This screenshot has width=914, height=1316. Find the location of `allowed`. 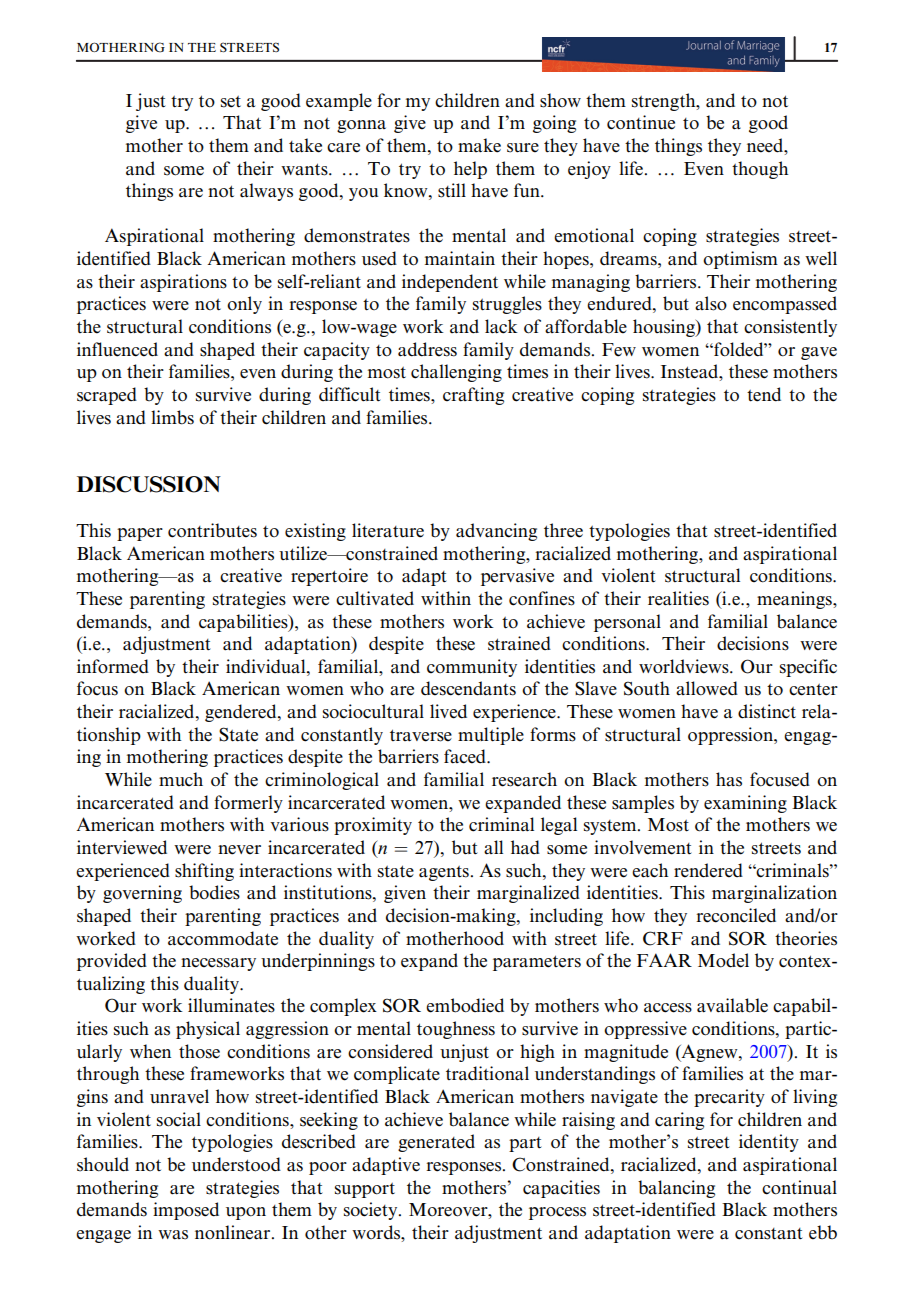

allowed is located at coordinates (707, 688).
